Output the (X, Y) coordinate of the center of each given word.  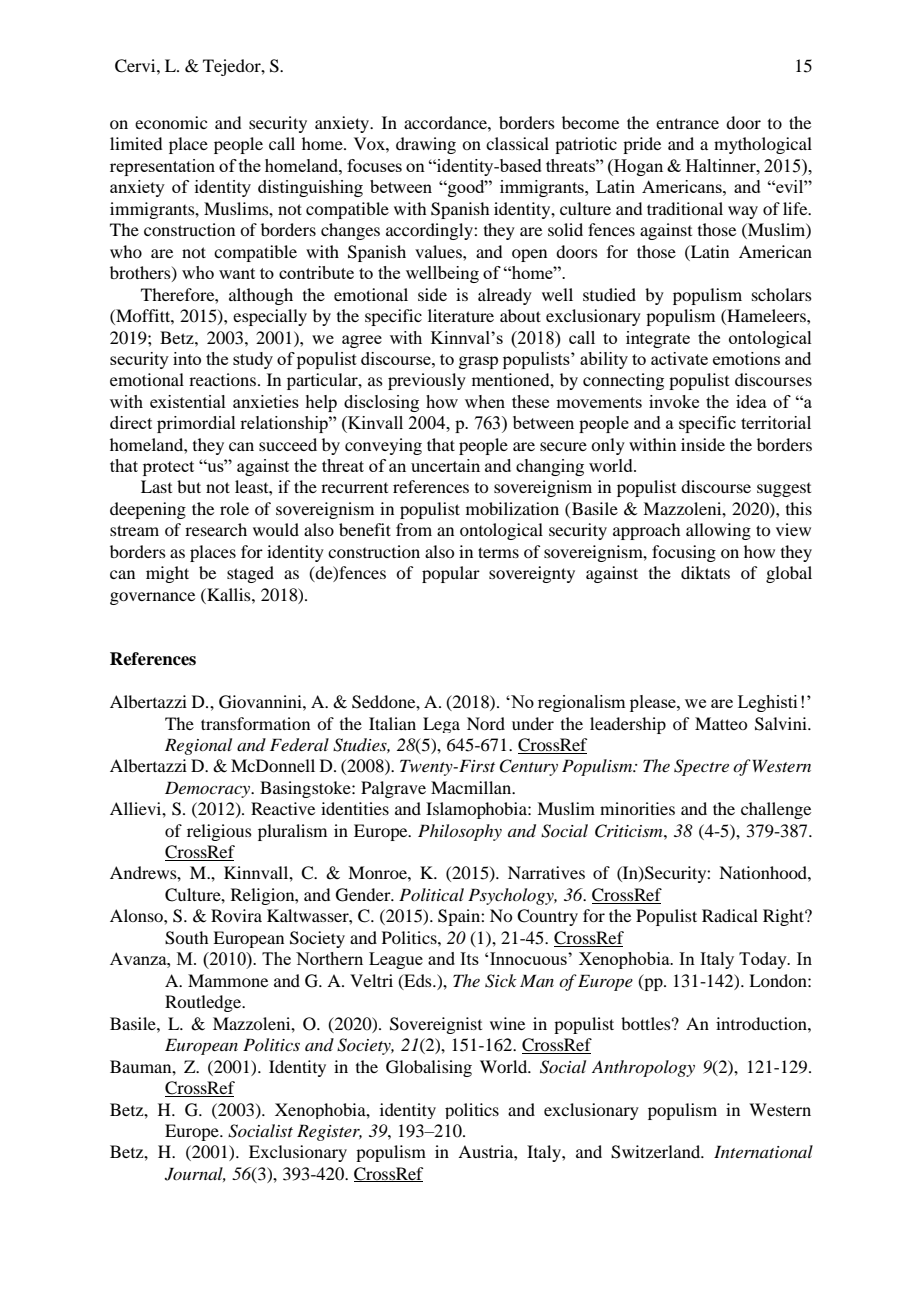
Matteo (721, 723)
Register (329, 1132)
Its (469, 958)
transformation (255, 723)
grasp (478, 362)
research (216, 529)
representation (162, 167)
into (187, 358)
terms (498, 552)
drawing (426, 145)
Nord (486, 723)
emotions (746, 358)
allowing (718, 531)
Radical (730, 915)
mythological (763, 145)
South (186, 938)
